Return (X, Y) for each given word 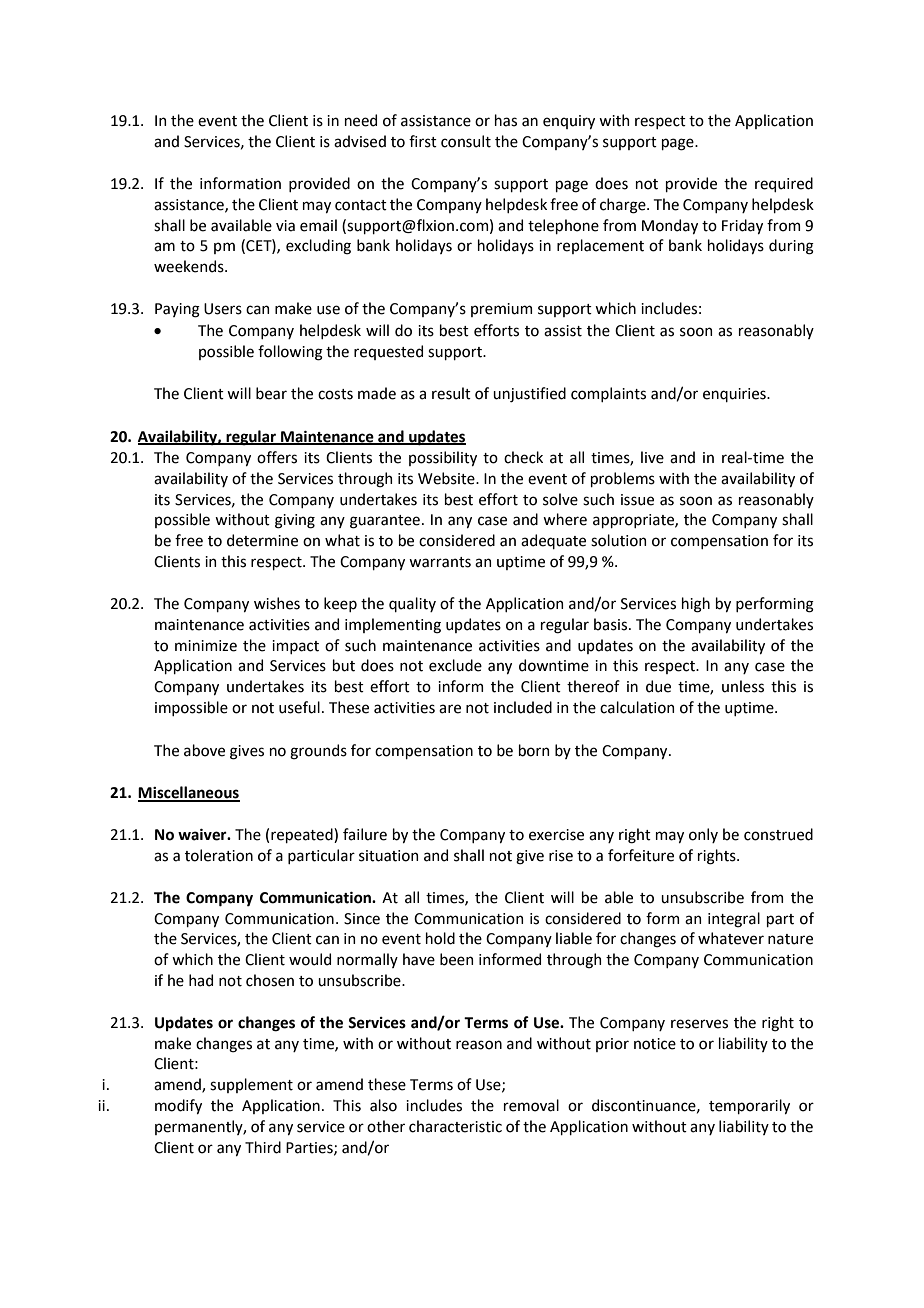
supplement (251, 1085)
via (285, 226)
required (784, 184)
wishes (277, 603)
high (696, 605)
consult (466, 141)
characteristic (455, 1126)
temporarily (749, 1106)
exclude (455, 665)
